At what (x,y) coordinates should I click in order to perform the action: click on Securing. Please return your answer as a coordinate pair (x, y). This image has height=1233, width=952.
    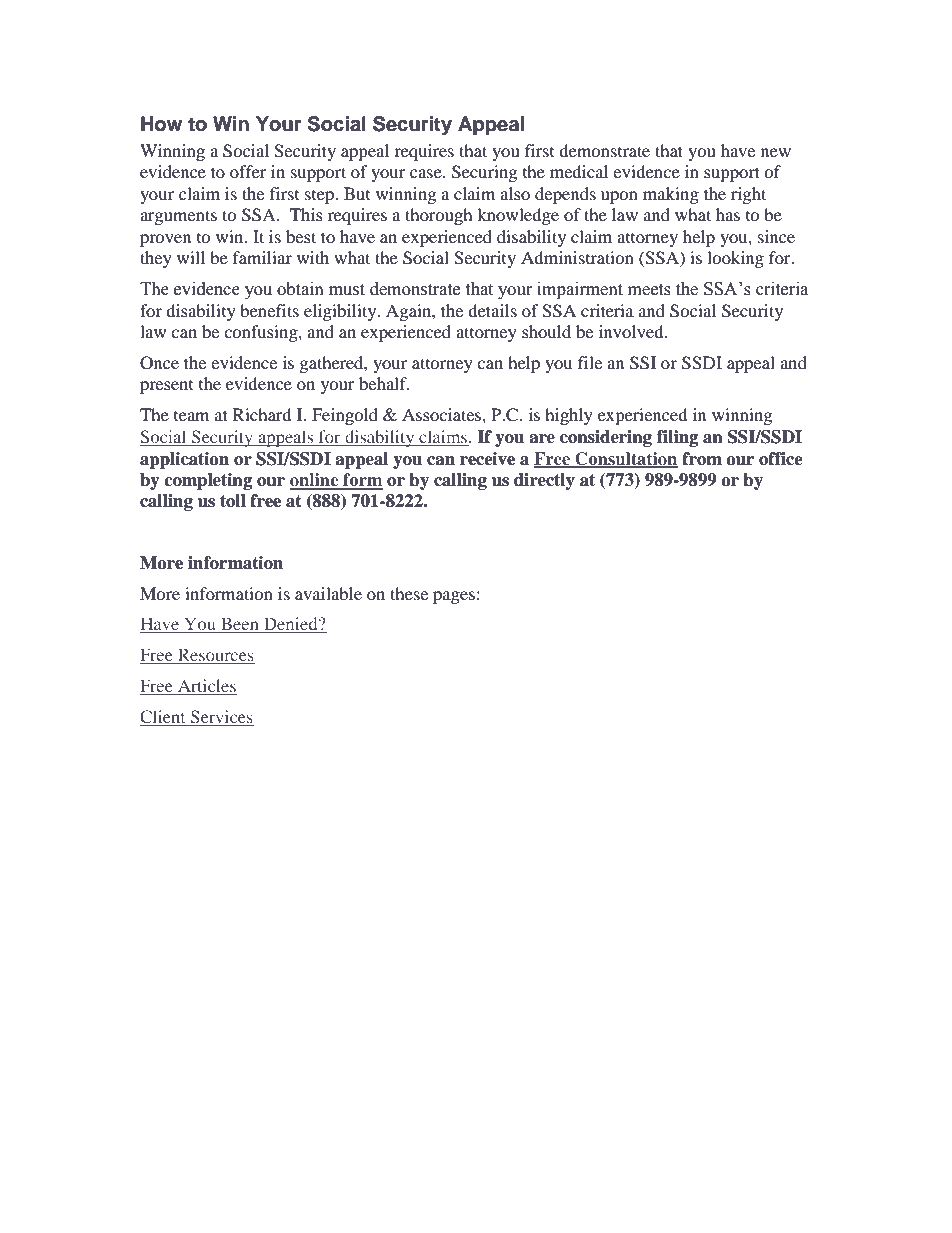
    Looking at the image, I should click on (484, 173).
